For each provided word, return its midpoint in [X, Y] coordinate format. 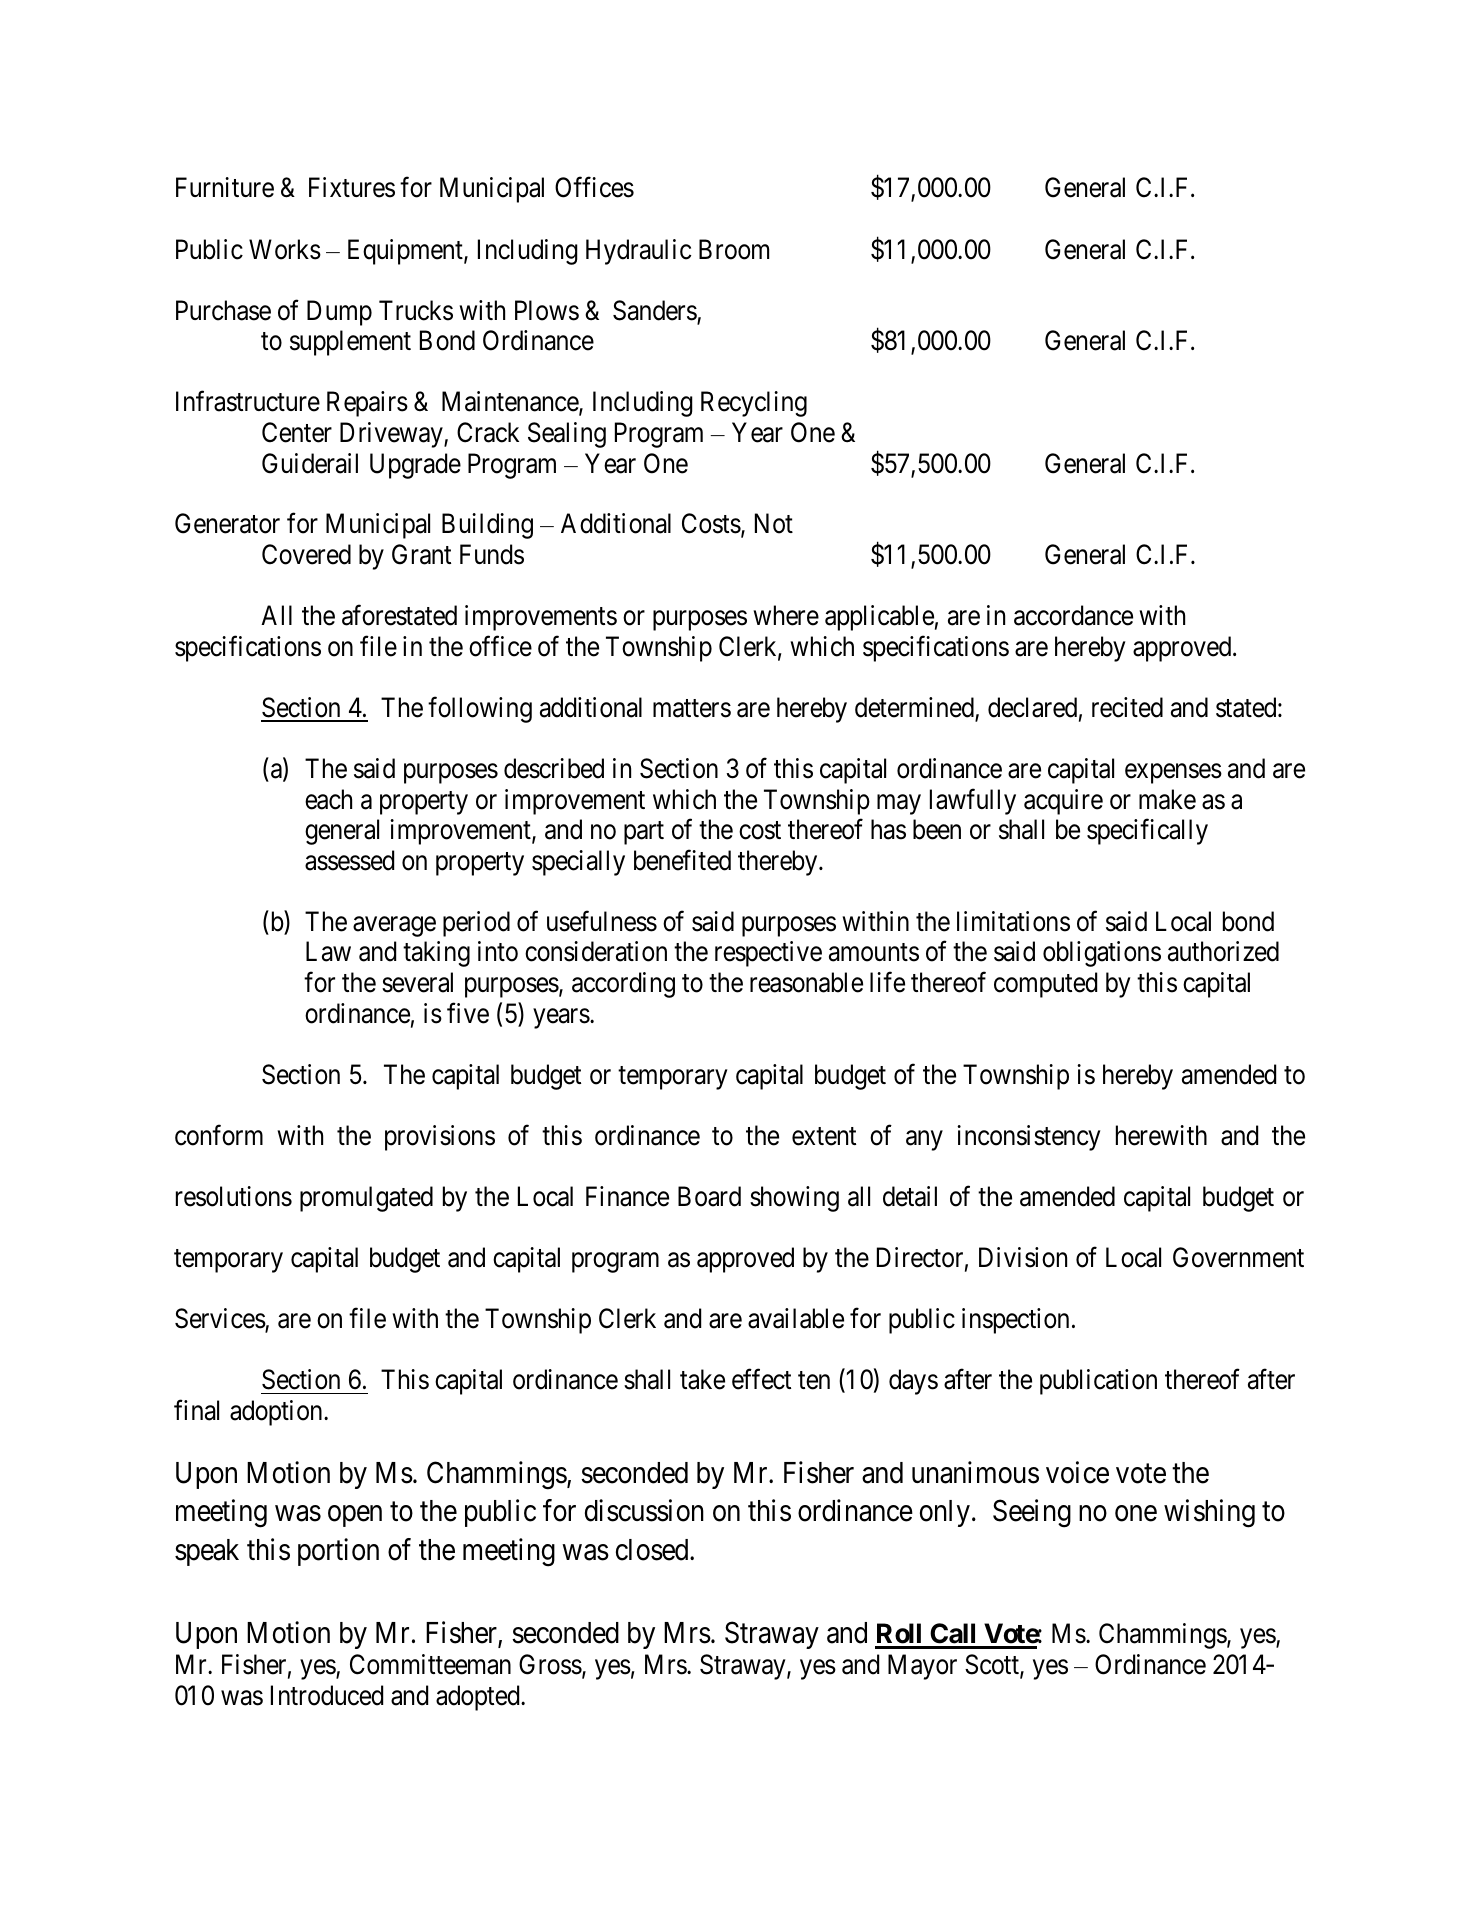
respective [768, 954]
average [394, 927]
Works [285, 249]
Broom [734, 249]
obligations [1102, 954]
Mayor [922, 1667]
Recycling [754, 404]
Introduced [327, 1695]
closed [653, 1550]
